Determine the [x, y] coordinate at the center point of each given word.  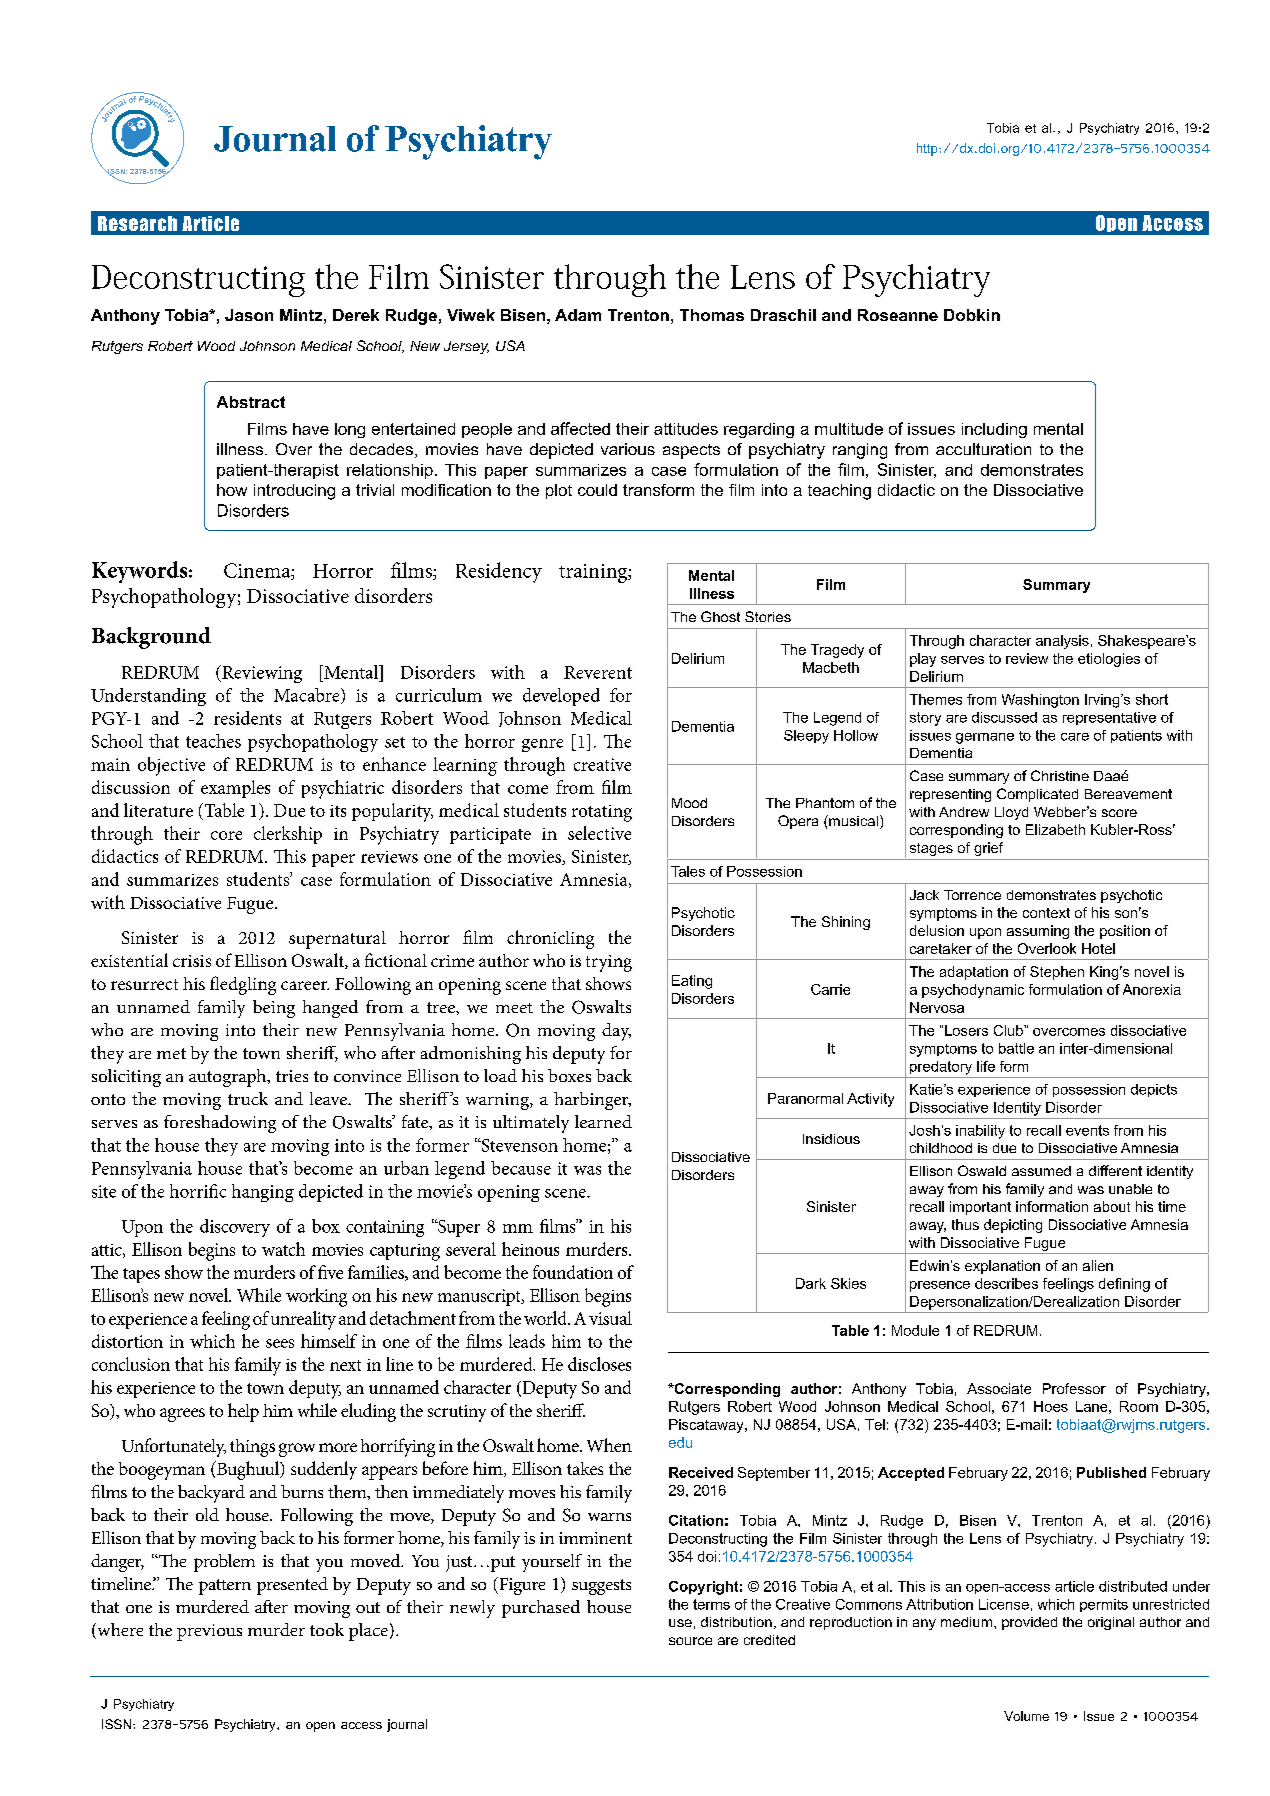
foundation [573, 1272]
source [690, 1641]
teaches [213, 741]
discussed [1004, 717]
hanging [263, 1193]
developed [561, 697]
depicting [1013, 1226]
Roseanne [898, 315]
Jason [249, 315]
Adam [578, 315]
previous [209, 1632]
